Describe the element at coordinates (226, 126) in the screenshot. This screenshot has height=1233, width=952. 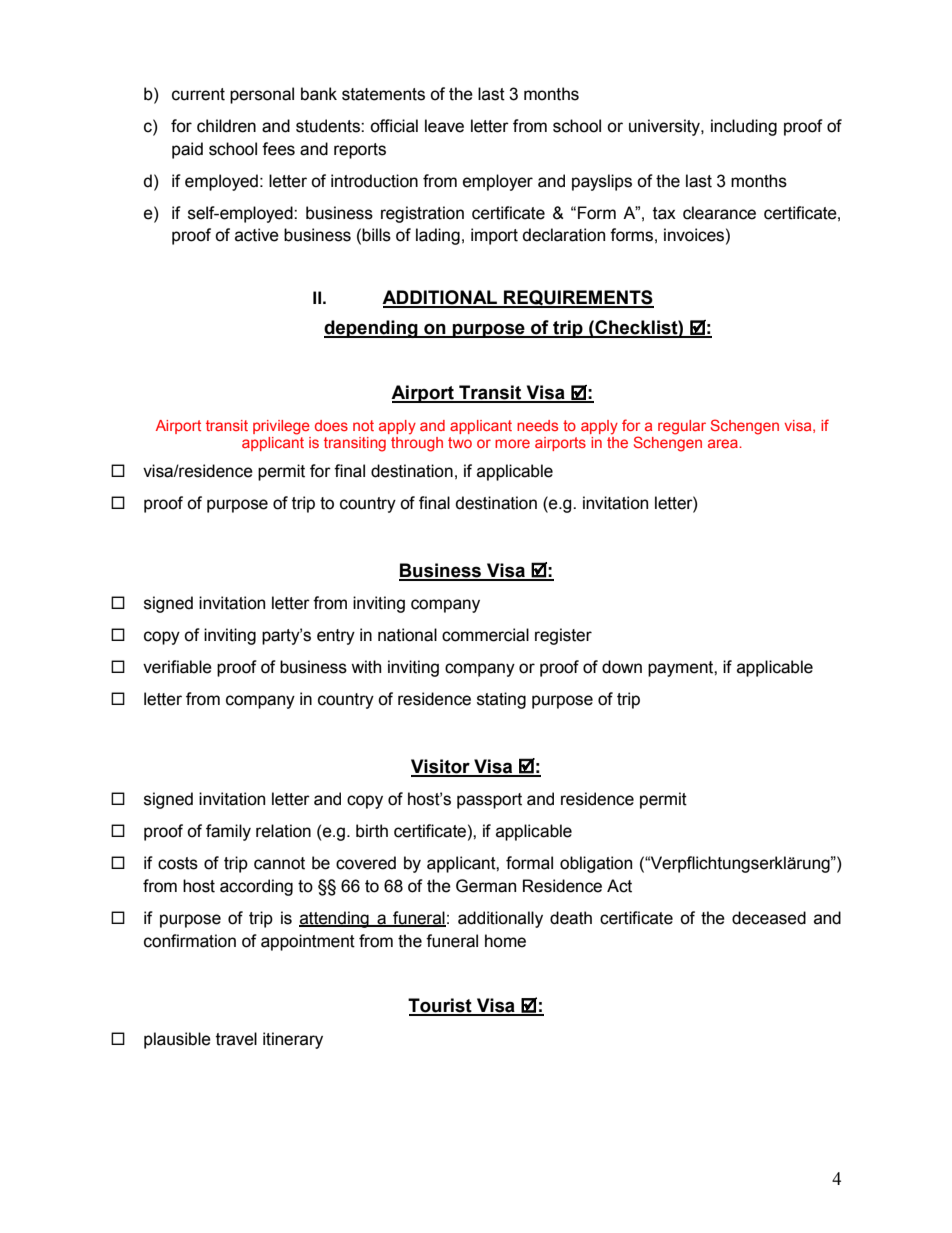
I see `children` at that location.
